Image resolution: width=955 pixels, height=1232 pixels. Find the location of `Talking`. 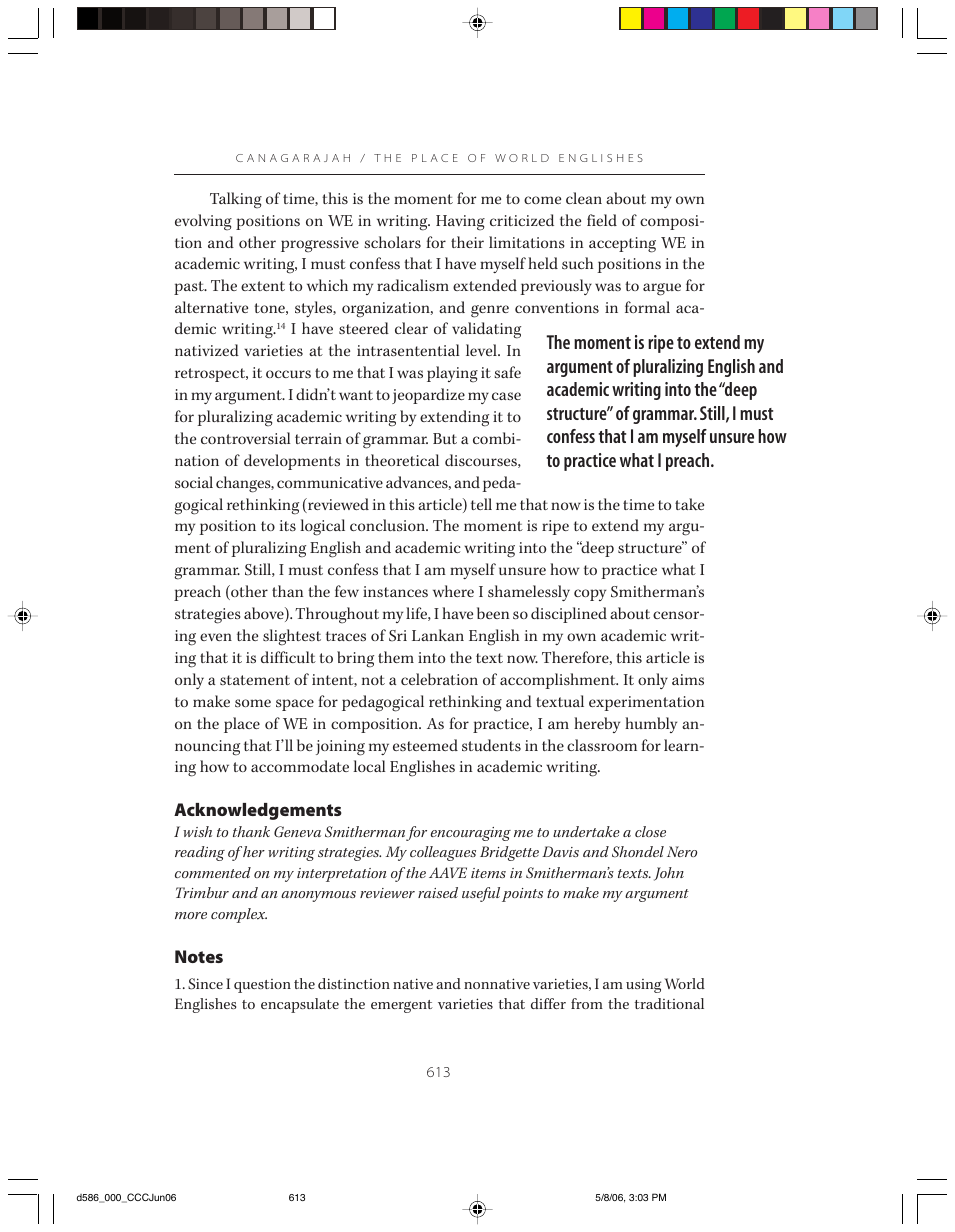

Talking is located at coordinates (236, 200).
